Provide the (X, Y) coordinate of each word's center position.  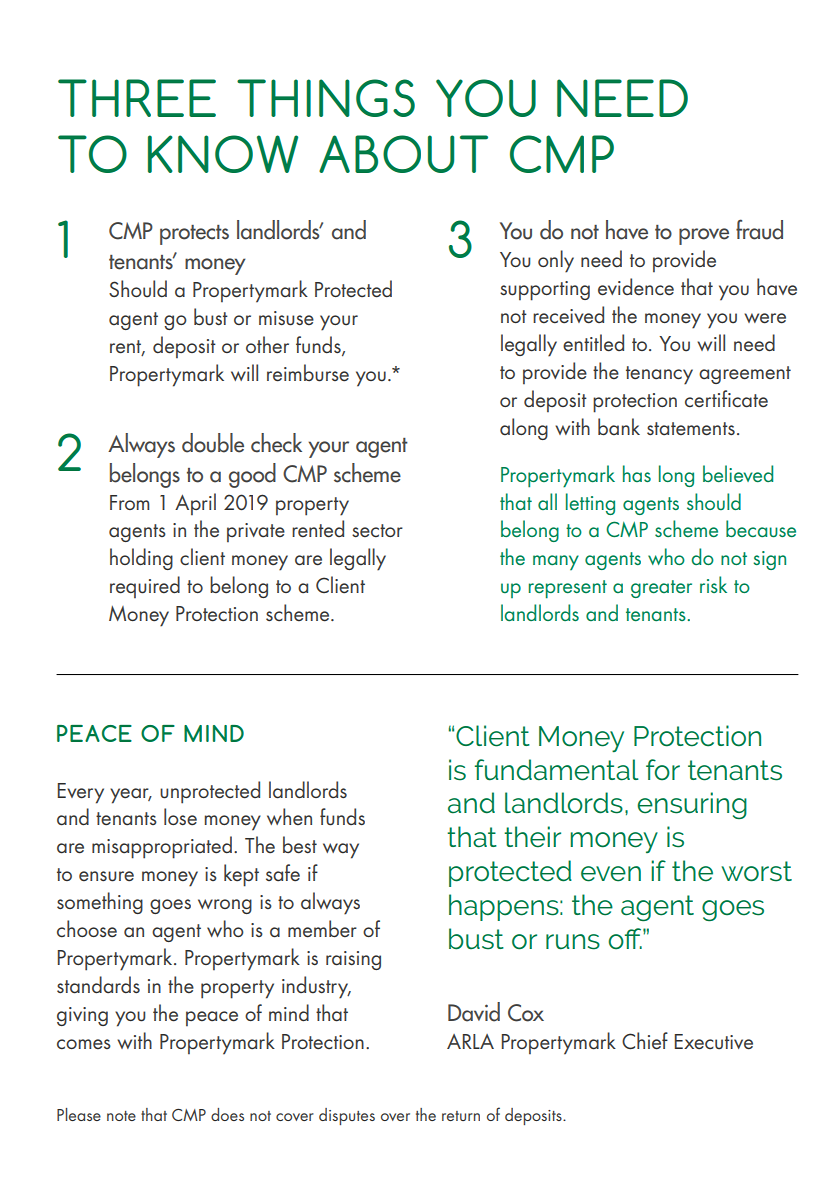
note (121, 1116)
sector (377, 531)
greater (661, 589)
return (461, 1116)
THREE (137, 98)
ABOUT (403, 154)
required (145, 587)
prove (704, 236)
